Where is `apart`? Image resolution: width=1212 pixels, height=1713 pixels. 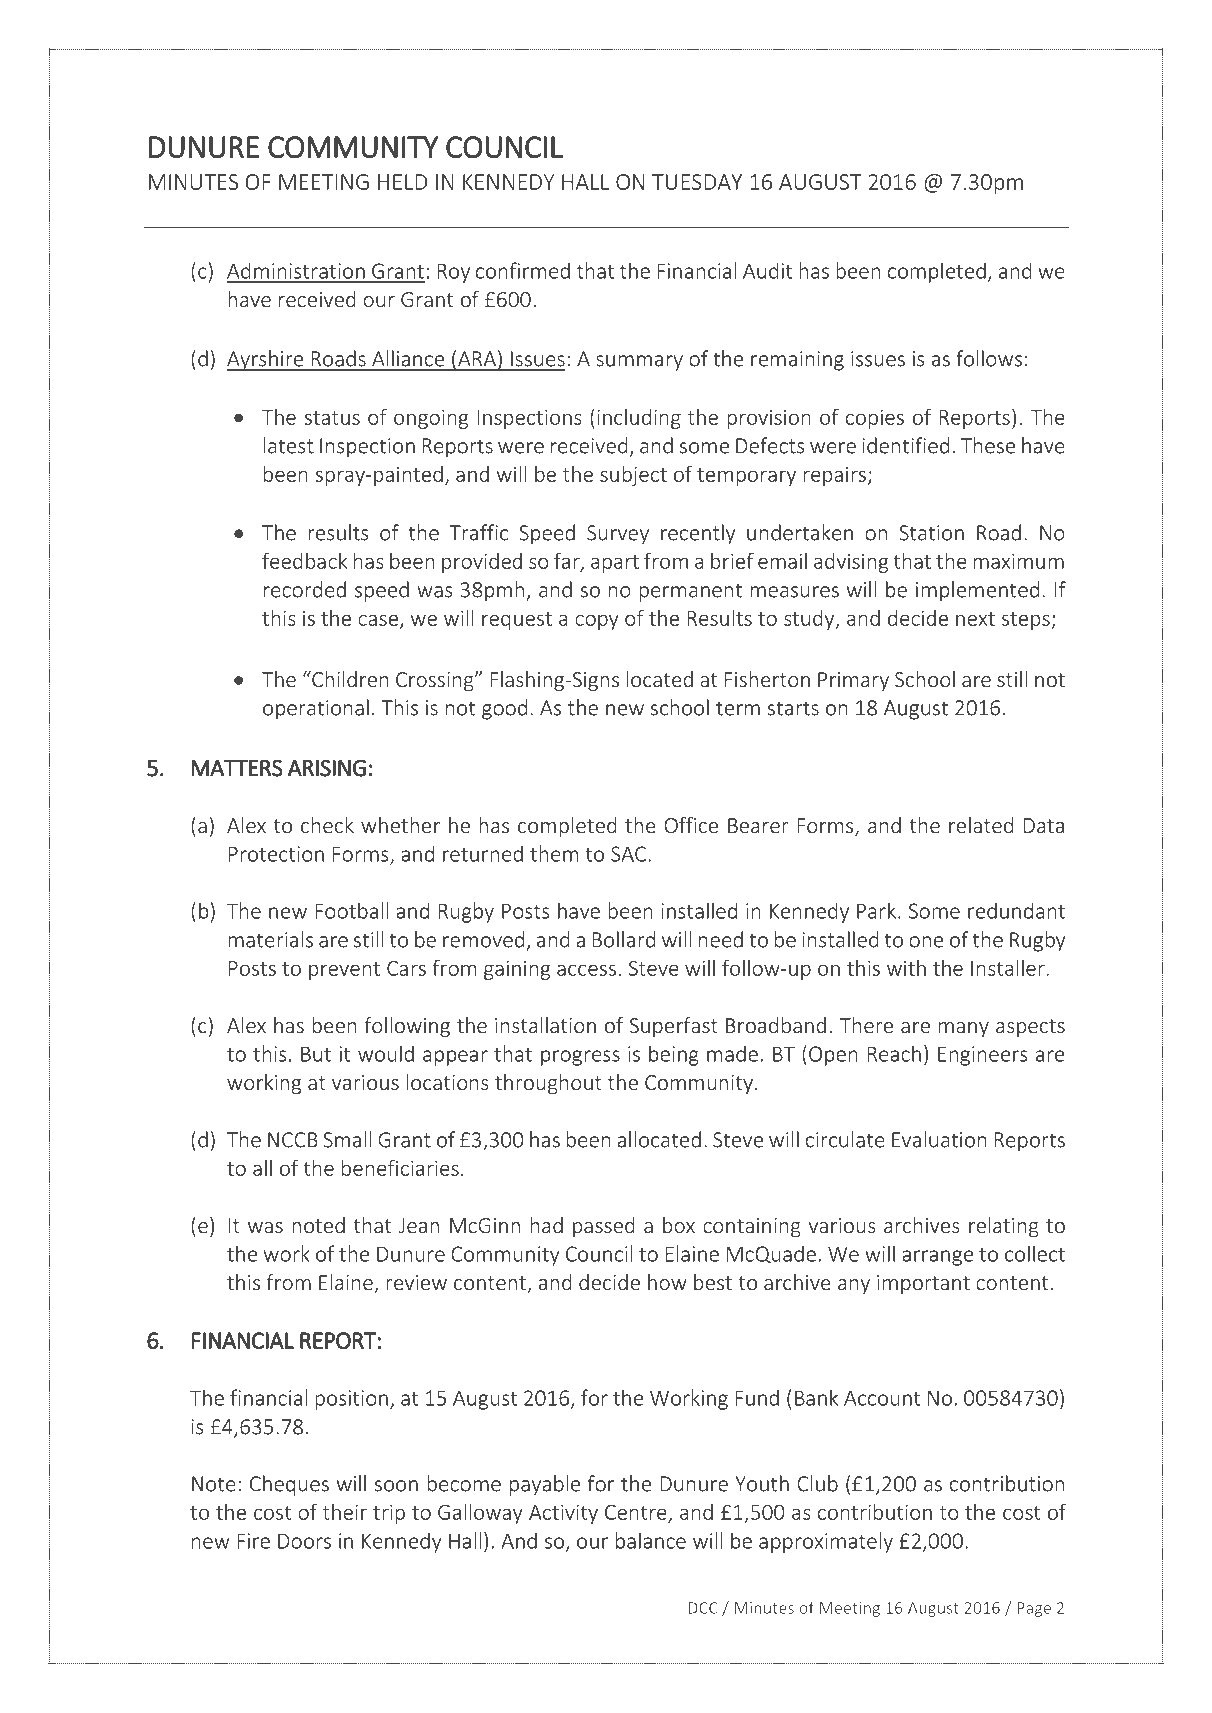
apart is located at coordinates (615, 564).
